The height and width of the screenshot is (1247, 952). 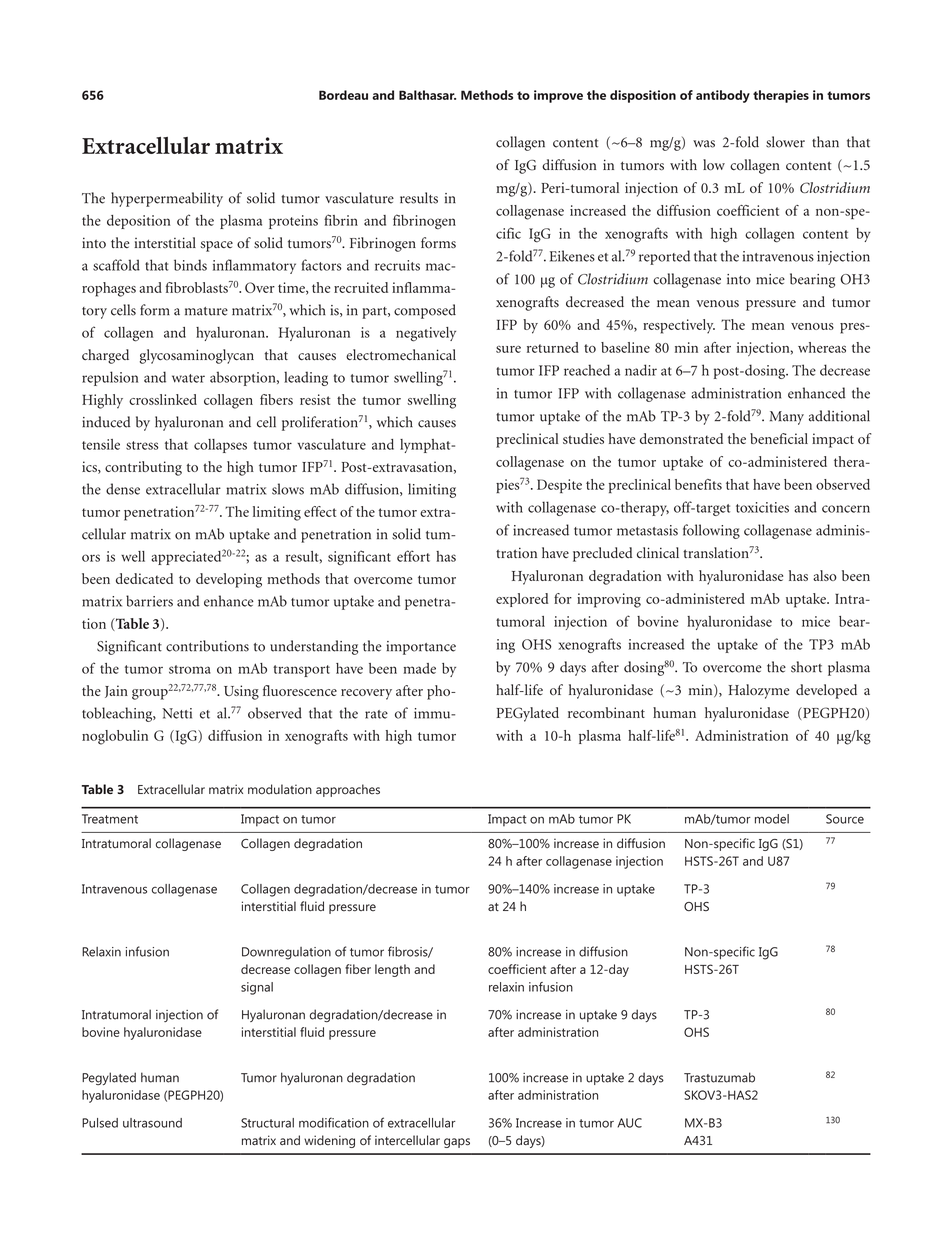 I want to click on gaps, so click(x=457, y=1143).
